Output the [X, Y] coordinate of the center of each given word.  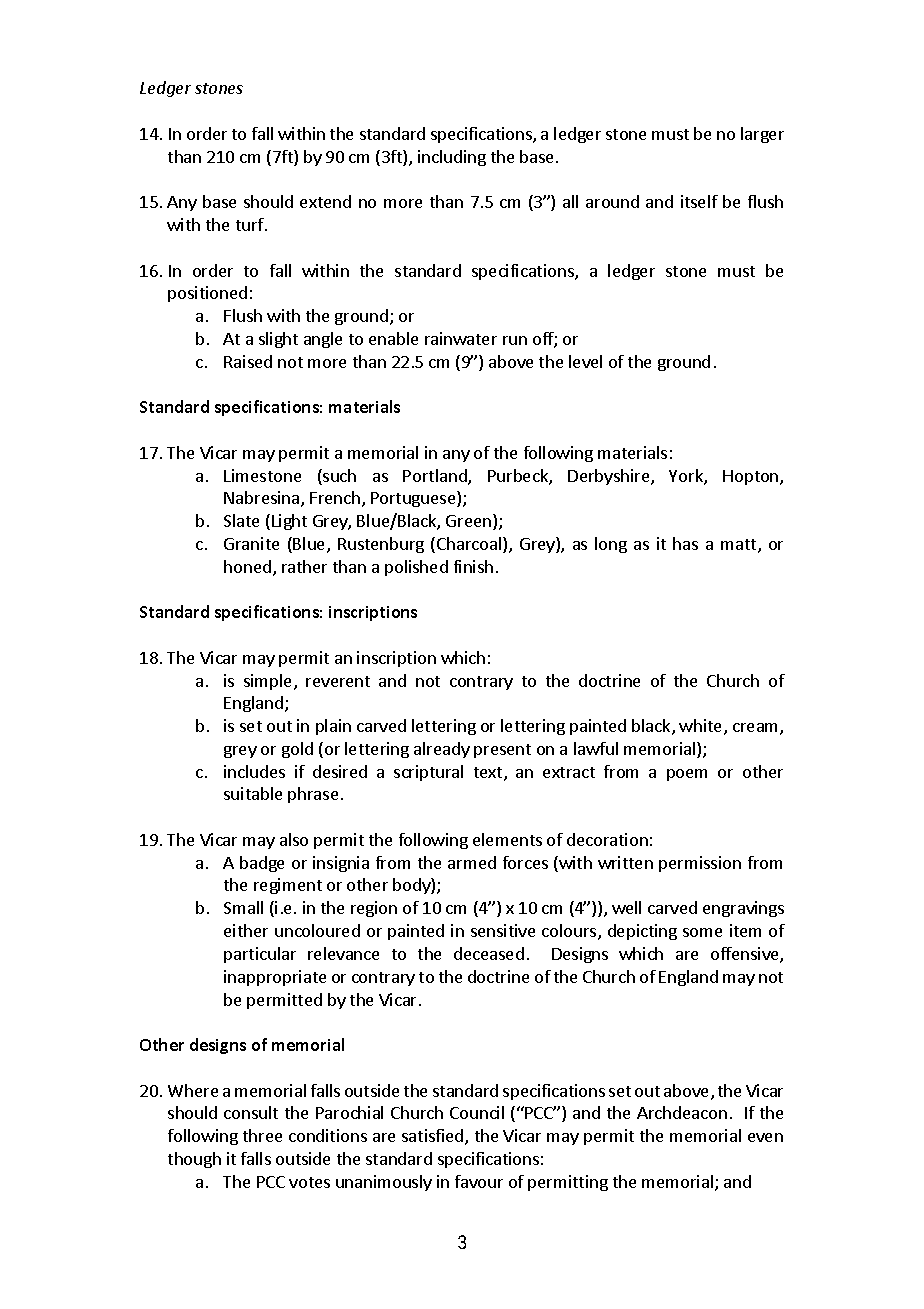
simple [269, 682]
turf [251, 224]
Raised [248, 361]
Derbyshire [610, 477]
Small [243, 907]
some [702, 932]
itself [699, 201]
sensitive [503, 930]
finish [473, 566]
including [452, 158]
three [262, 1135]
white [700, 725]
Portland [436, 477]
